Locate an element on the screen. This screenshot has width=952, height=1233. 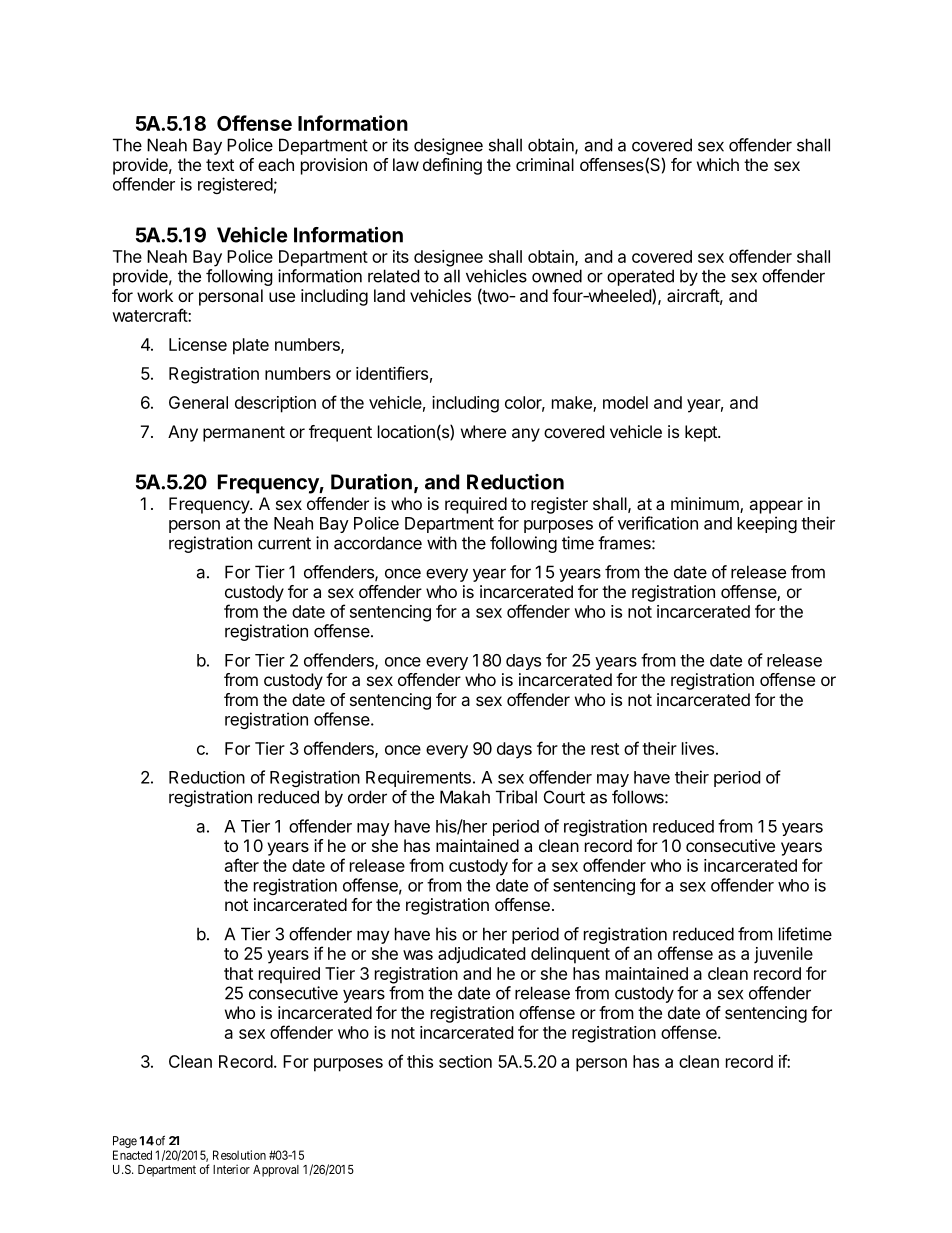
Resolution is located at coordinates (239, 1155).
